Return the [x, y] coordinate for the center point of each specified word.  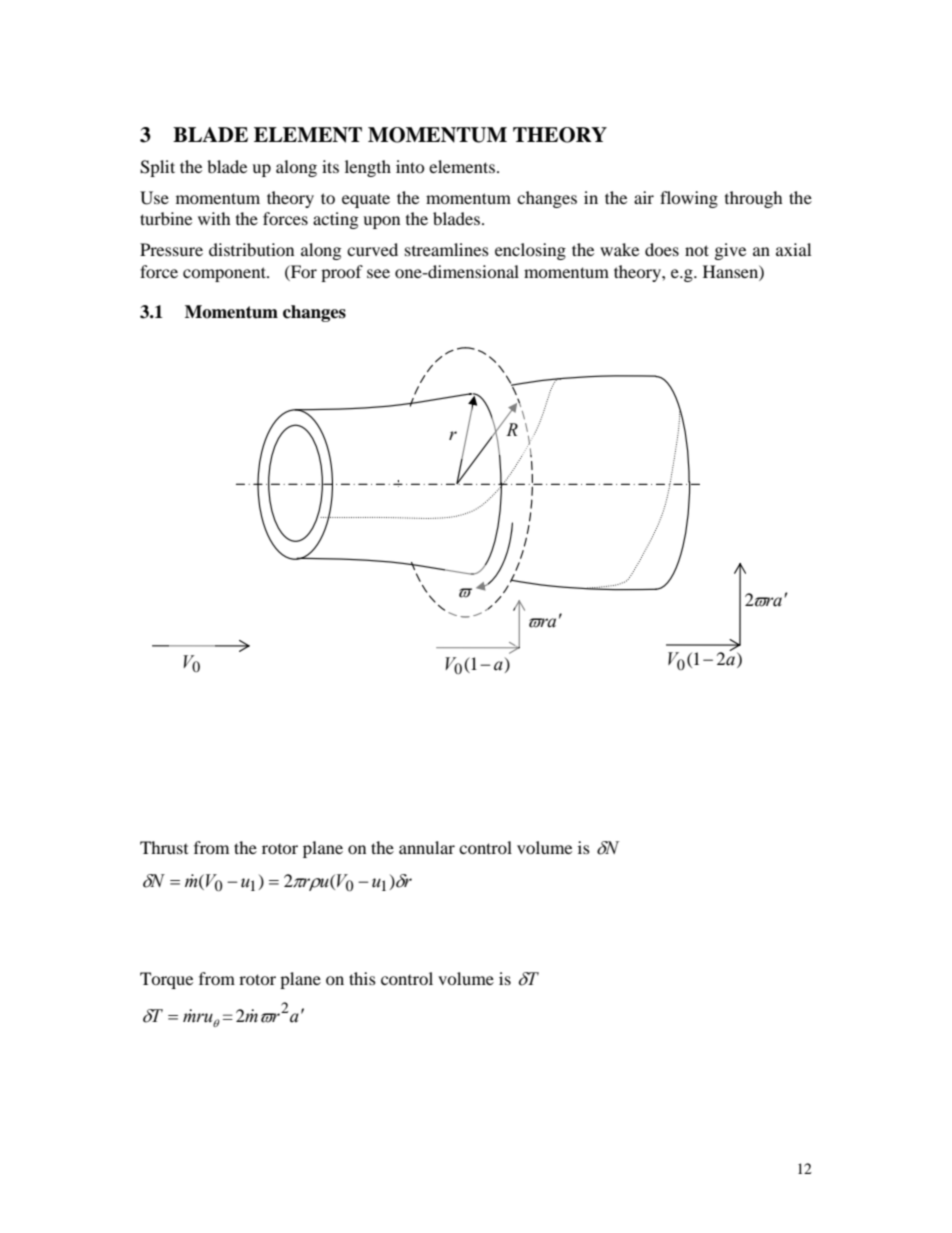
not [697, 250]
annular [427, 847]
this [362, 978]
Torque [166, 980]
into [410, 166]
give [730, 251]
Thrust [164, 847]
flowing [689, 199]
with [214, 218]
